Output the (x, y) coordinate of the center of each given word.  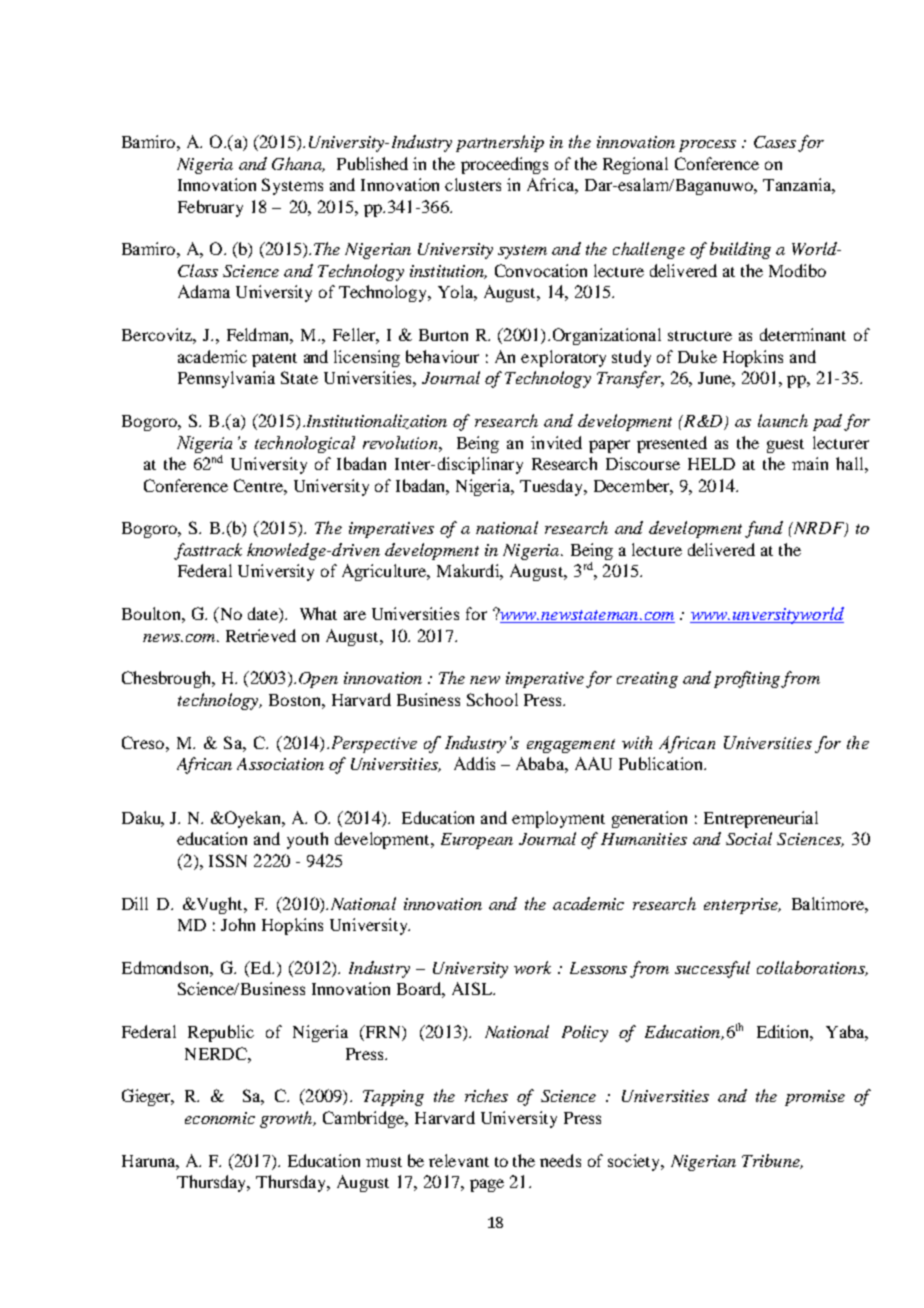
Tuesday (553, 487)
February (210, 208)
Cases (775, 142)
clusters (473, 184)
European (477, 841)
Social (749, 838)
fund (764, 529)
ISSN (228, 860)
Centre (259, 485)
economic (220, 1118)
